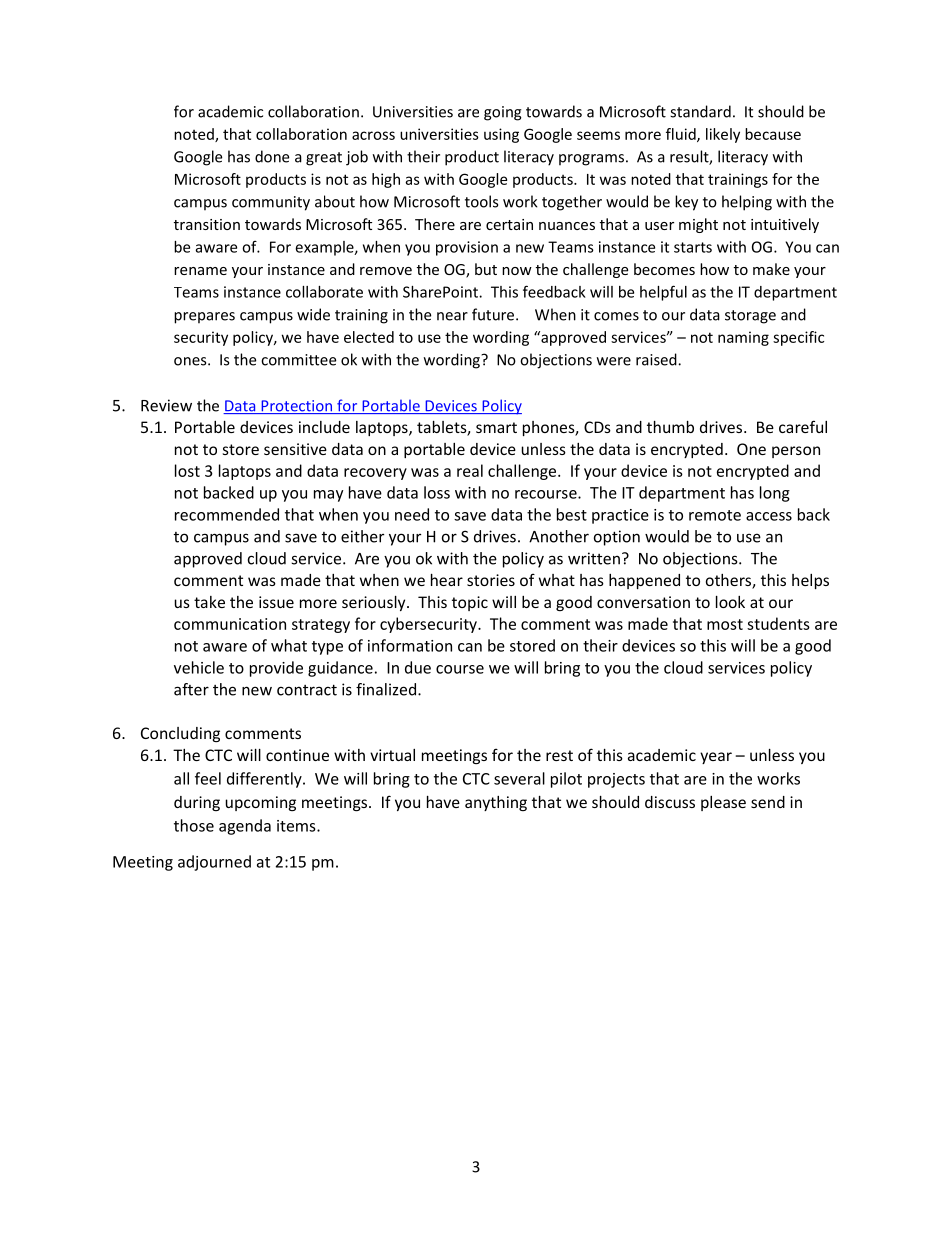 This screenshot has height=1233, width=952. What do you see at coordinates (501, 135) in the screenshot?
I see `using` at bounding box center [501, 135].
